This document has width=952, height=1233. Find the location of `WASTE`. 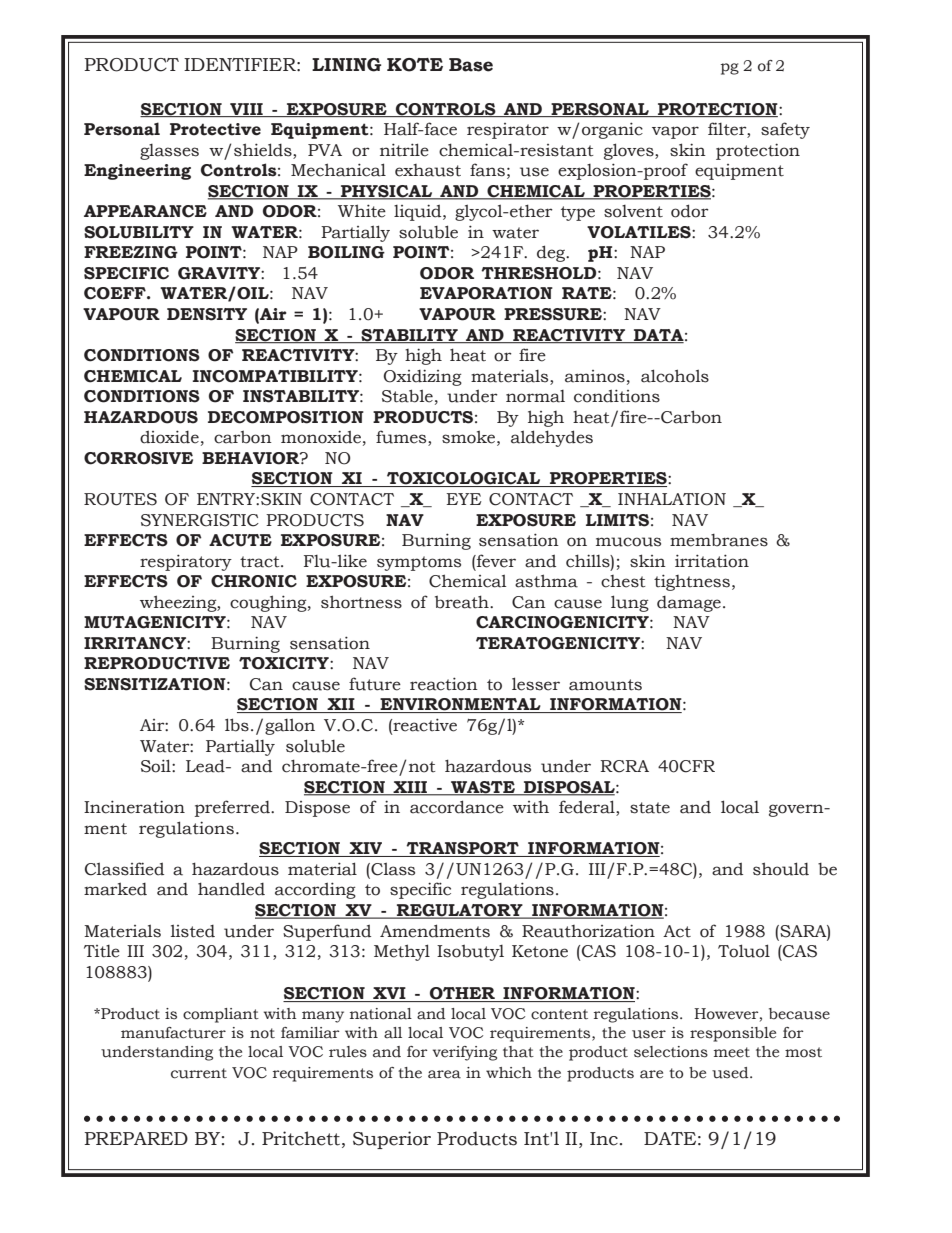

WASTE is located at coordinates (483, 788).
